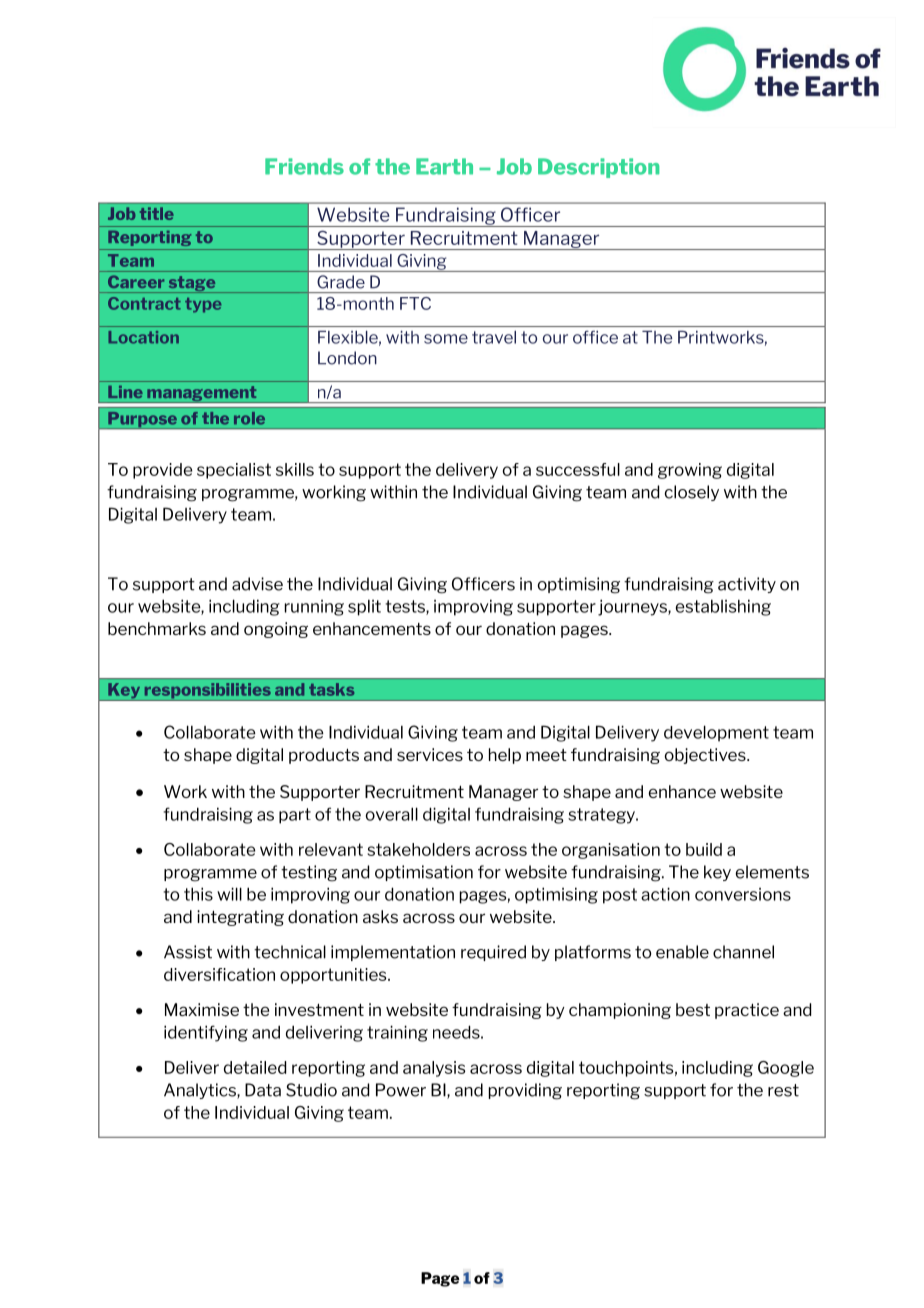 The width and height of the page is (924, 1308). Describe the element at coordinates (206, 1033) in the page. I see `identifying` at that location.
